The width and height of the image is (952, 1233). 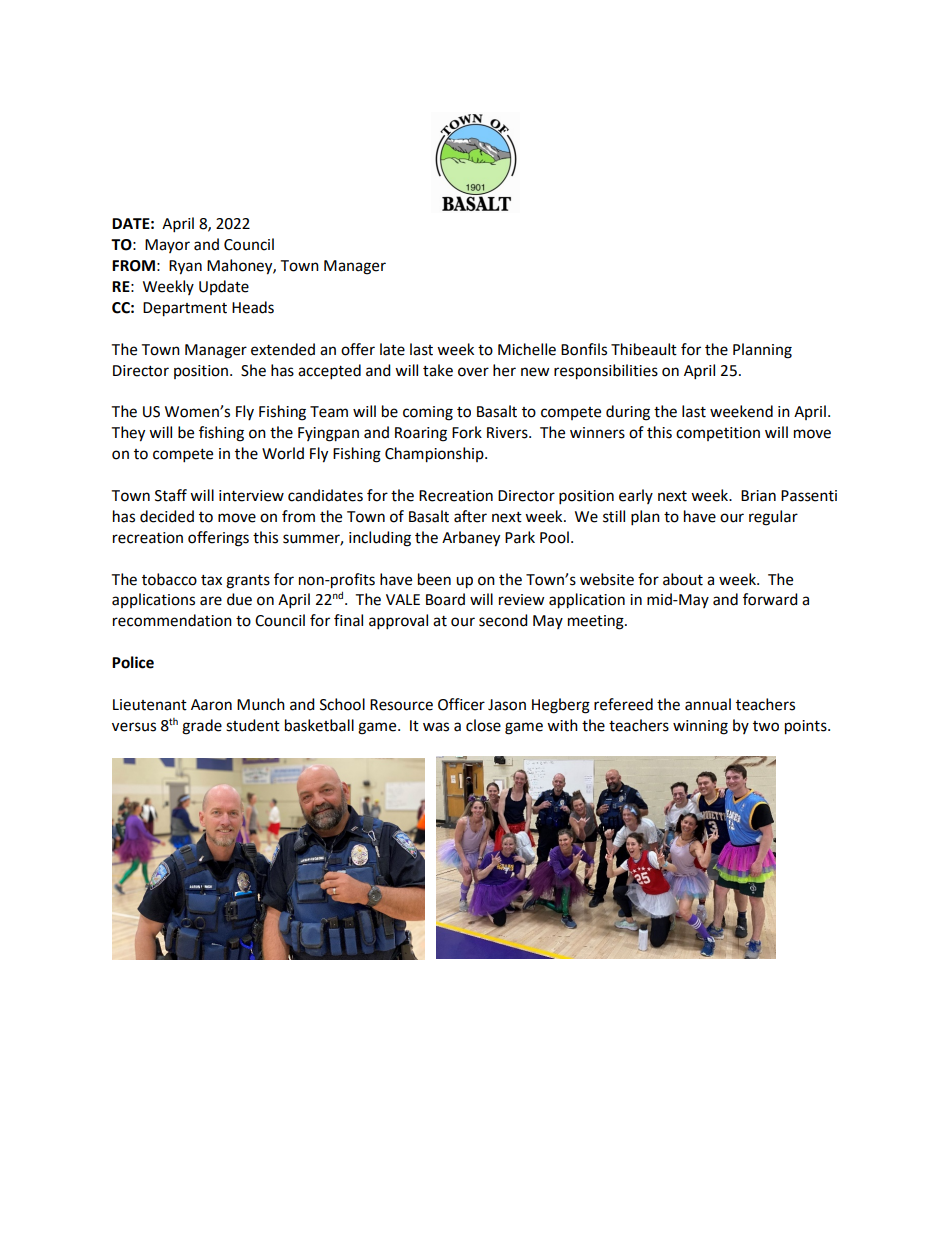 I want to click on coming, so click(x=428, y=413).
